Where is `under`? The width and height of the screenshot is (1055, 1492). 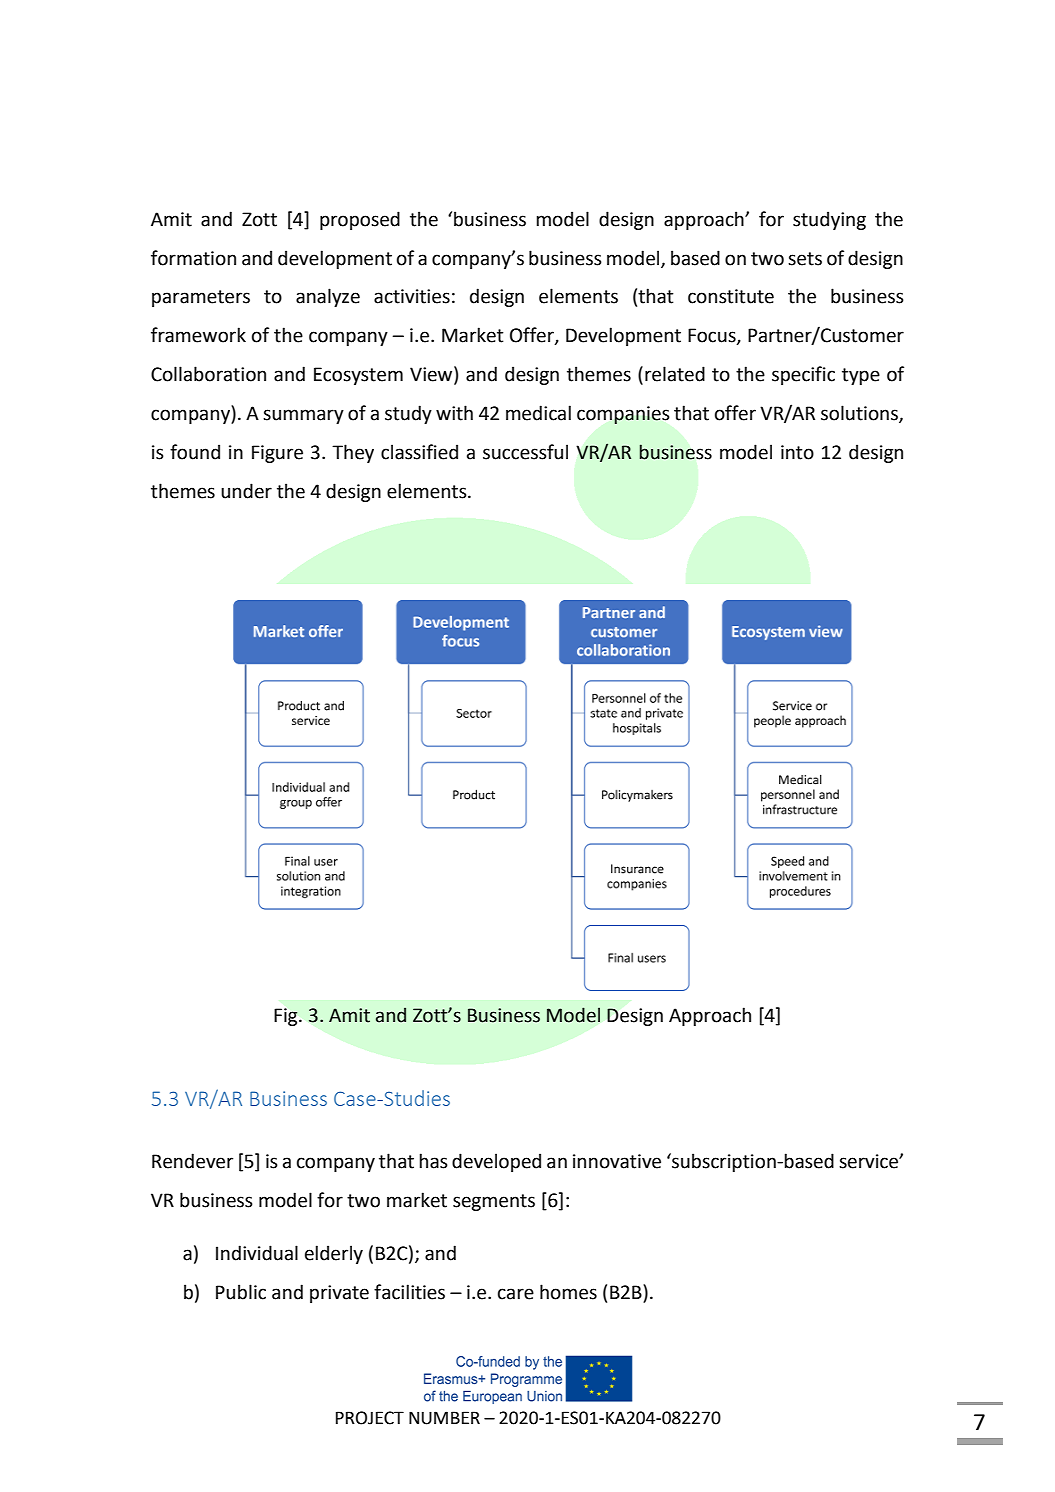 under is located at coordinates (246, 491).
